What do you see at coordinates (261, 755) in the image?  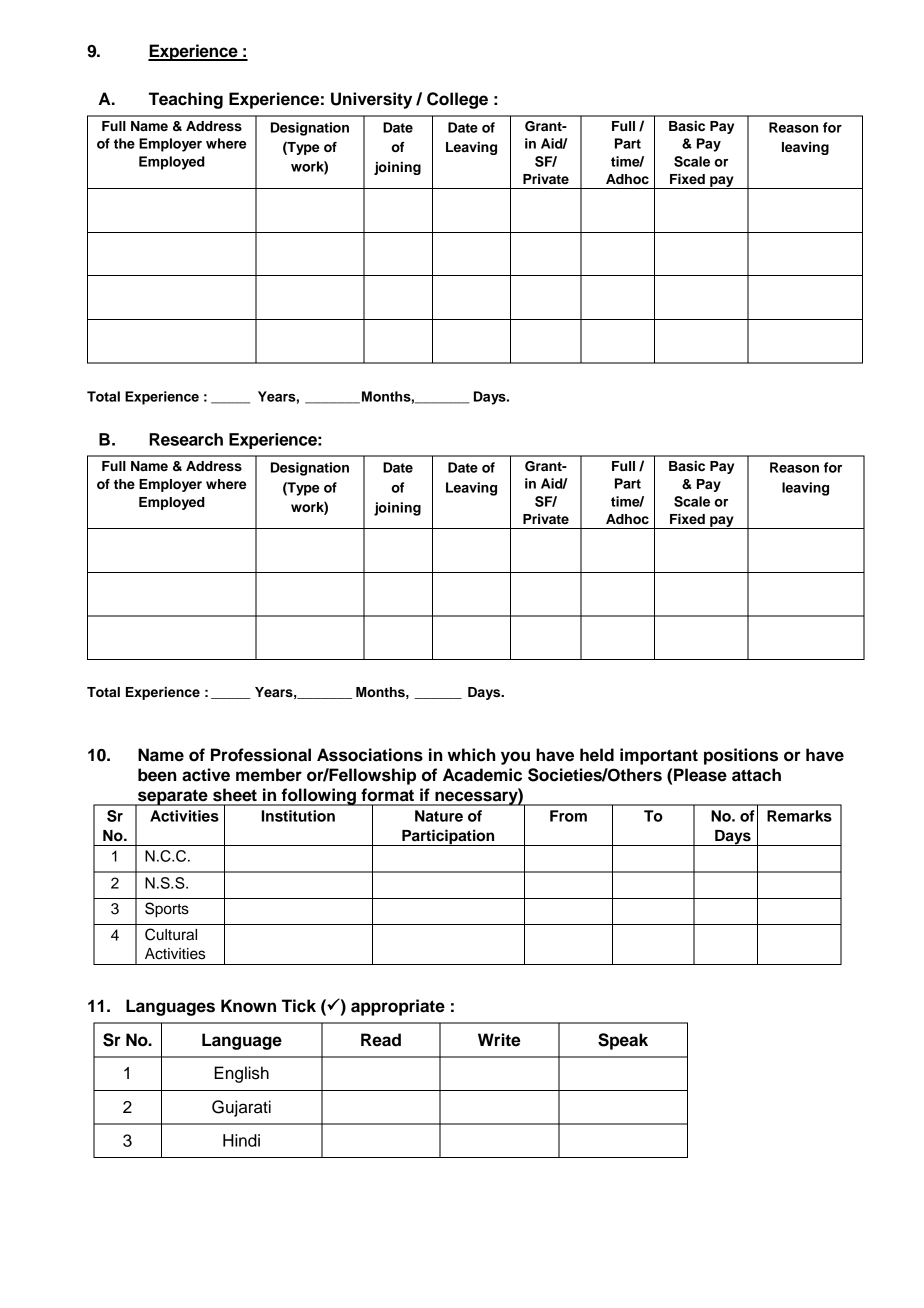 I see `Professional` at bounding box center [261, 755].
